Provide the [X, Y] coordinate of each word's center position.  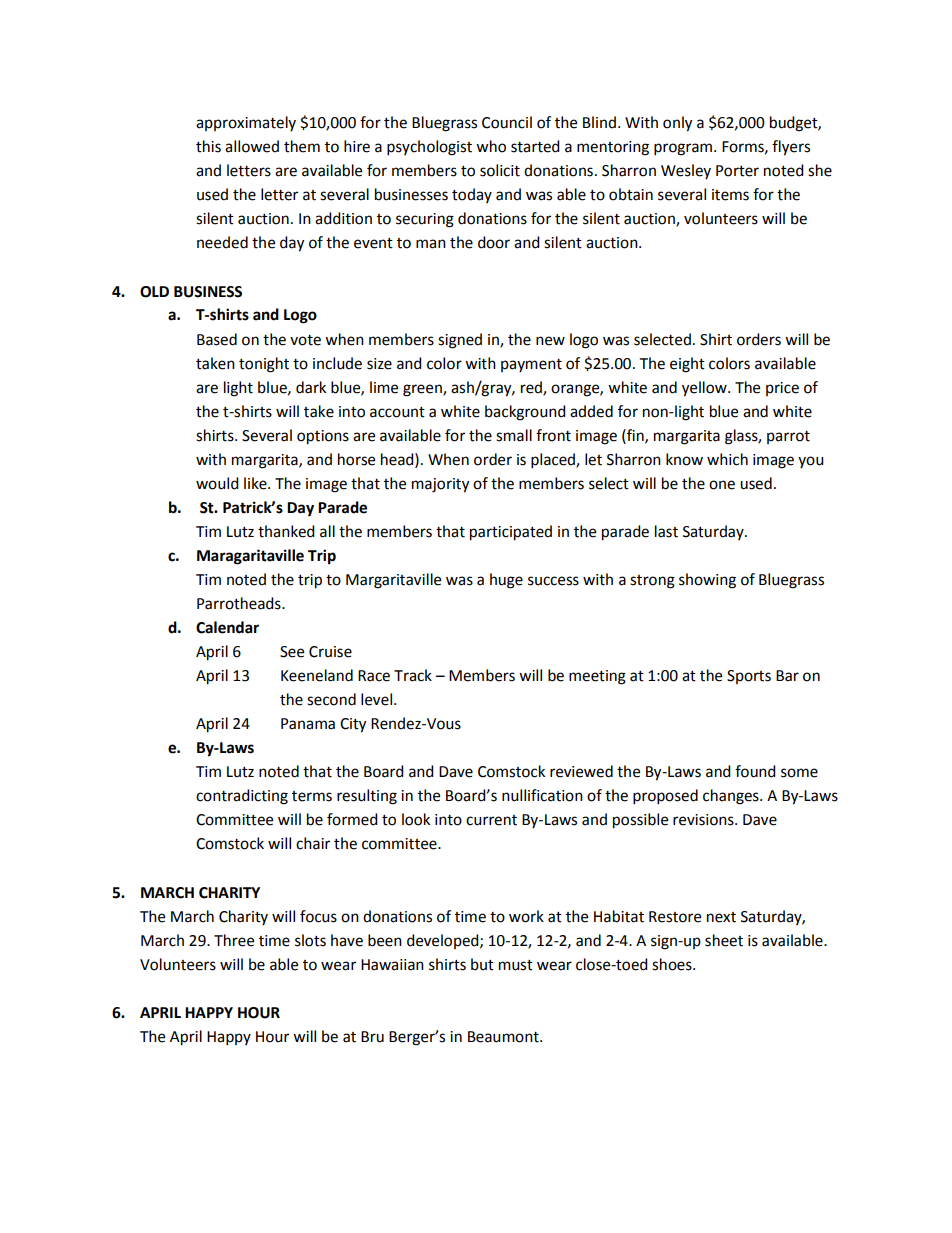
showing [707, 581]
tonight [264, 365]
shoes [673, 964]
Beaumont [504, 1037]
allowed [252, 146]
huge [506, 581]
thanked [286, 531]
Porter [737, 171]
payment [531, 365]
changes [732, 797]
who [491, 146]
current [491, 820]
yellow [705, 389]
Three [234, 940]
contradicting [242, 797]
